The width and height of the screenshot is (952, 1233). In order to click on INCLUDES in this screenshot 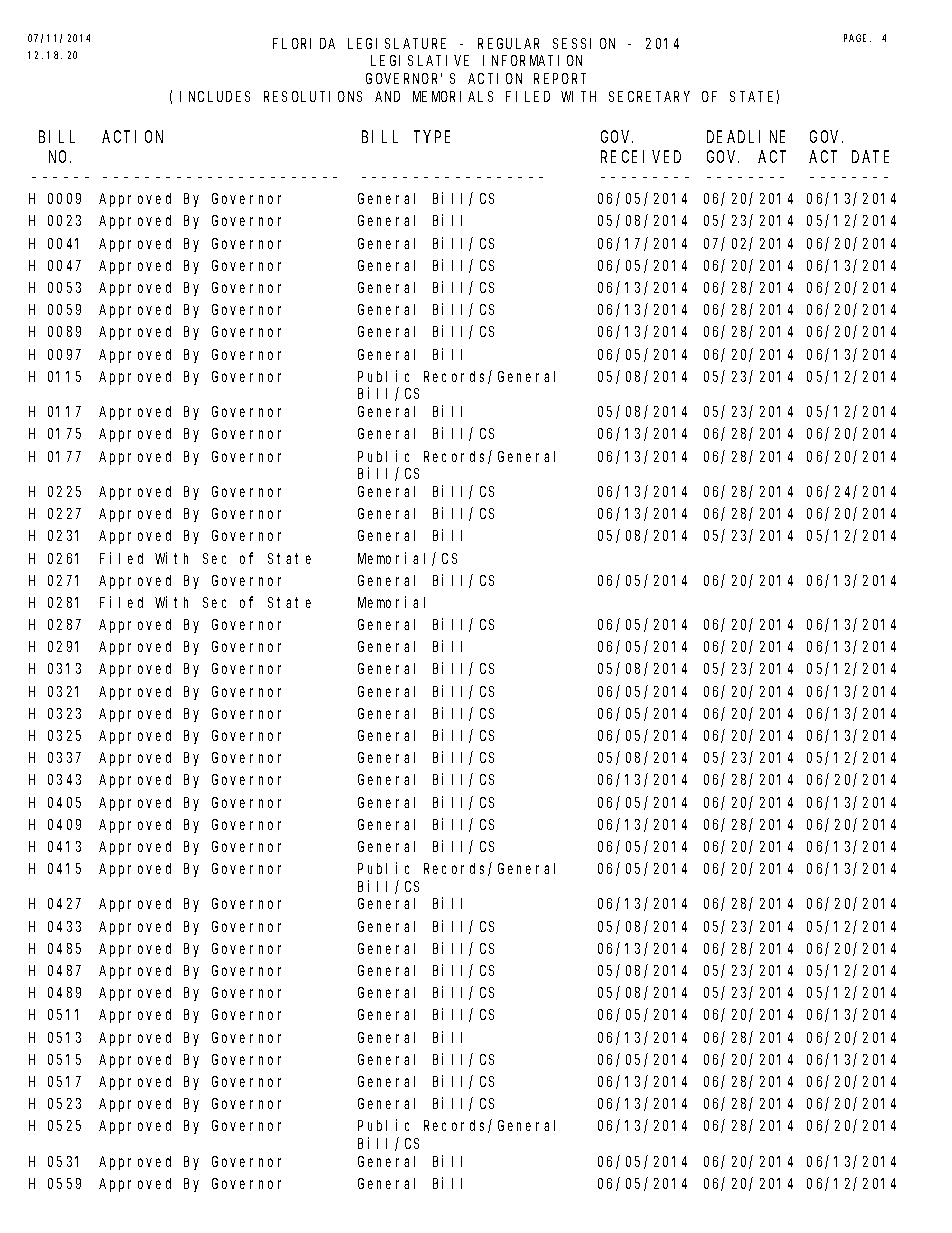, I will do `click(215, 96)`.
